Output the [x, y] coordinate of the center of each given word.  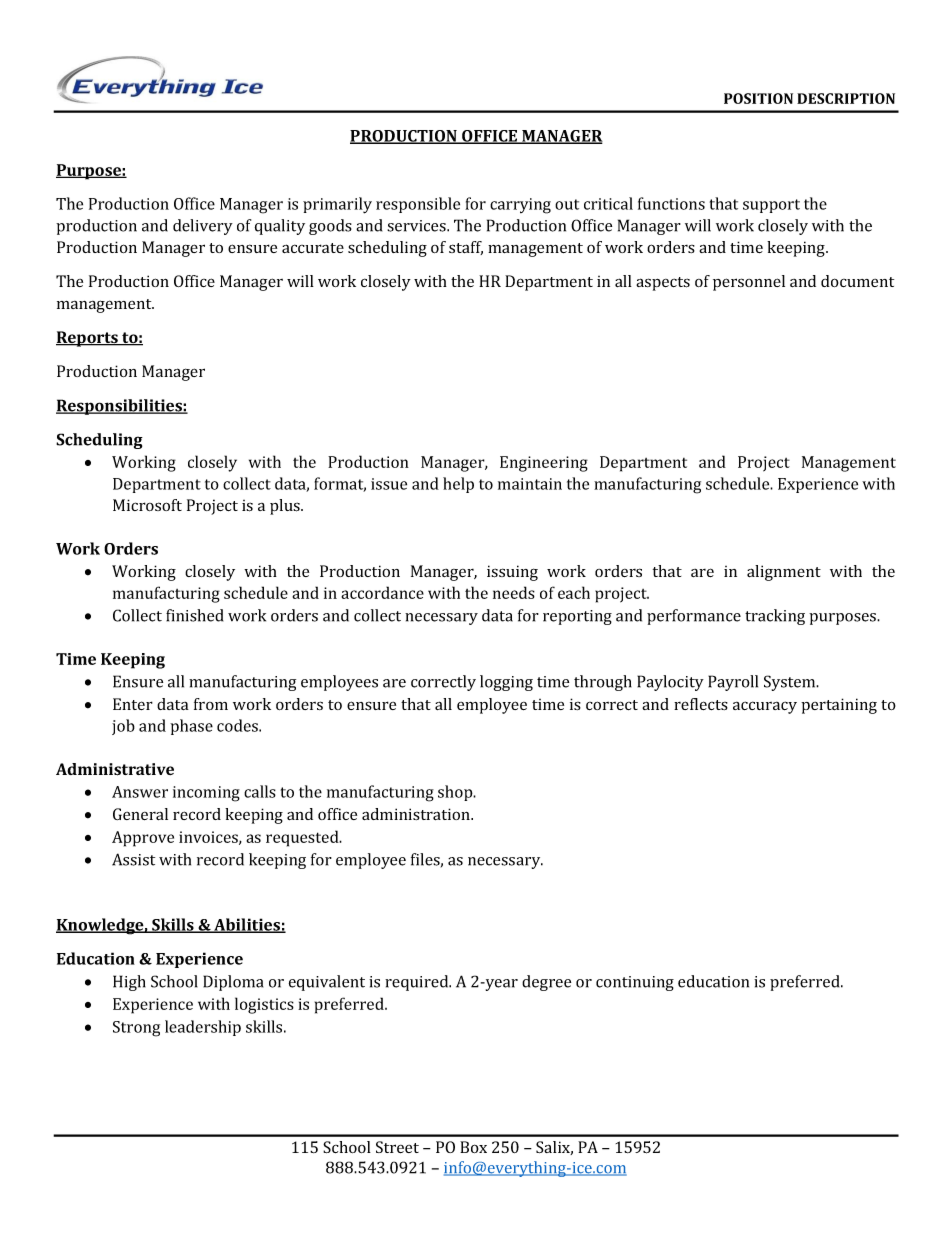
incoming [206, 794]
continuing [635, 983]
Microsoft [147, 505]
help [458, 485]
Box [473, 1147]
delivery [203, 227]
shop [456, 793]
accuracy [765, 707]
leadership [203, 1028]
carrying [520, 206]
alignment [784, 573]
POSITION [758, 98]
